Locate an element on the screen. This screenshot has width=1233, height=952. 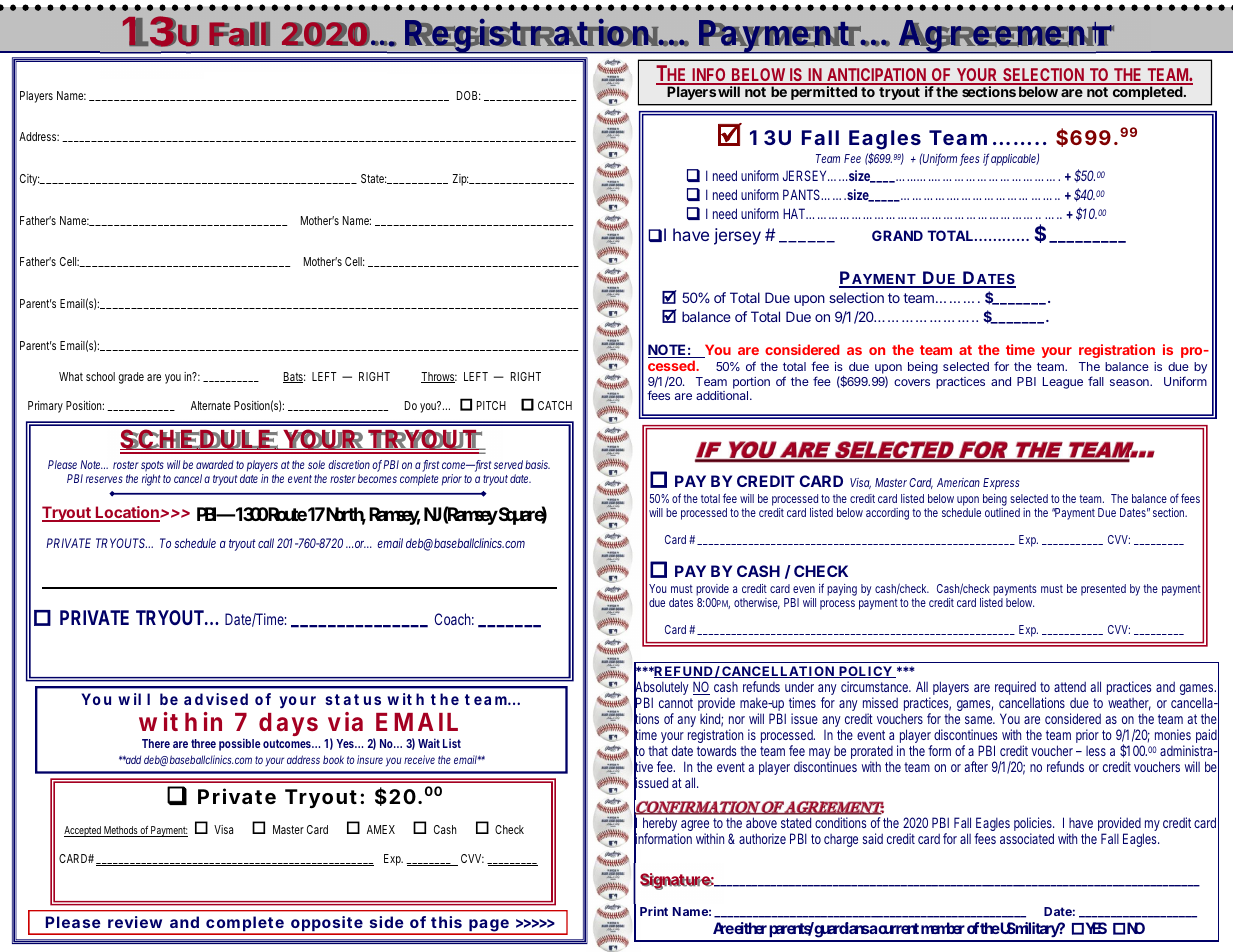
grade is located at coordinates (131, 378).
